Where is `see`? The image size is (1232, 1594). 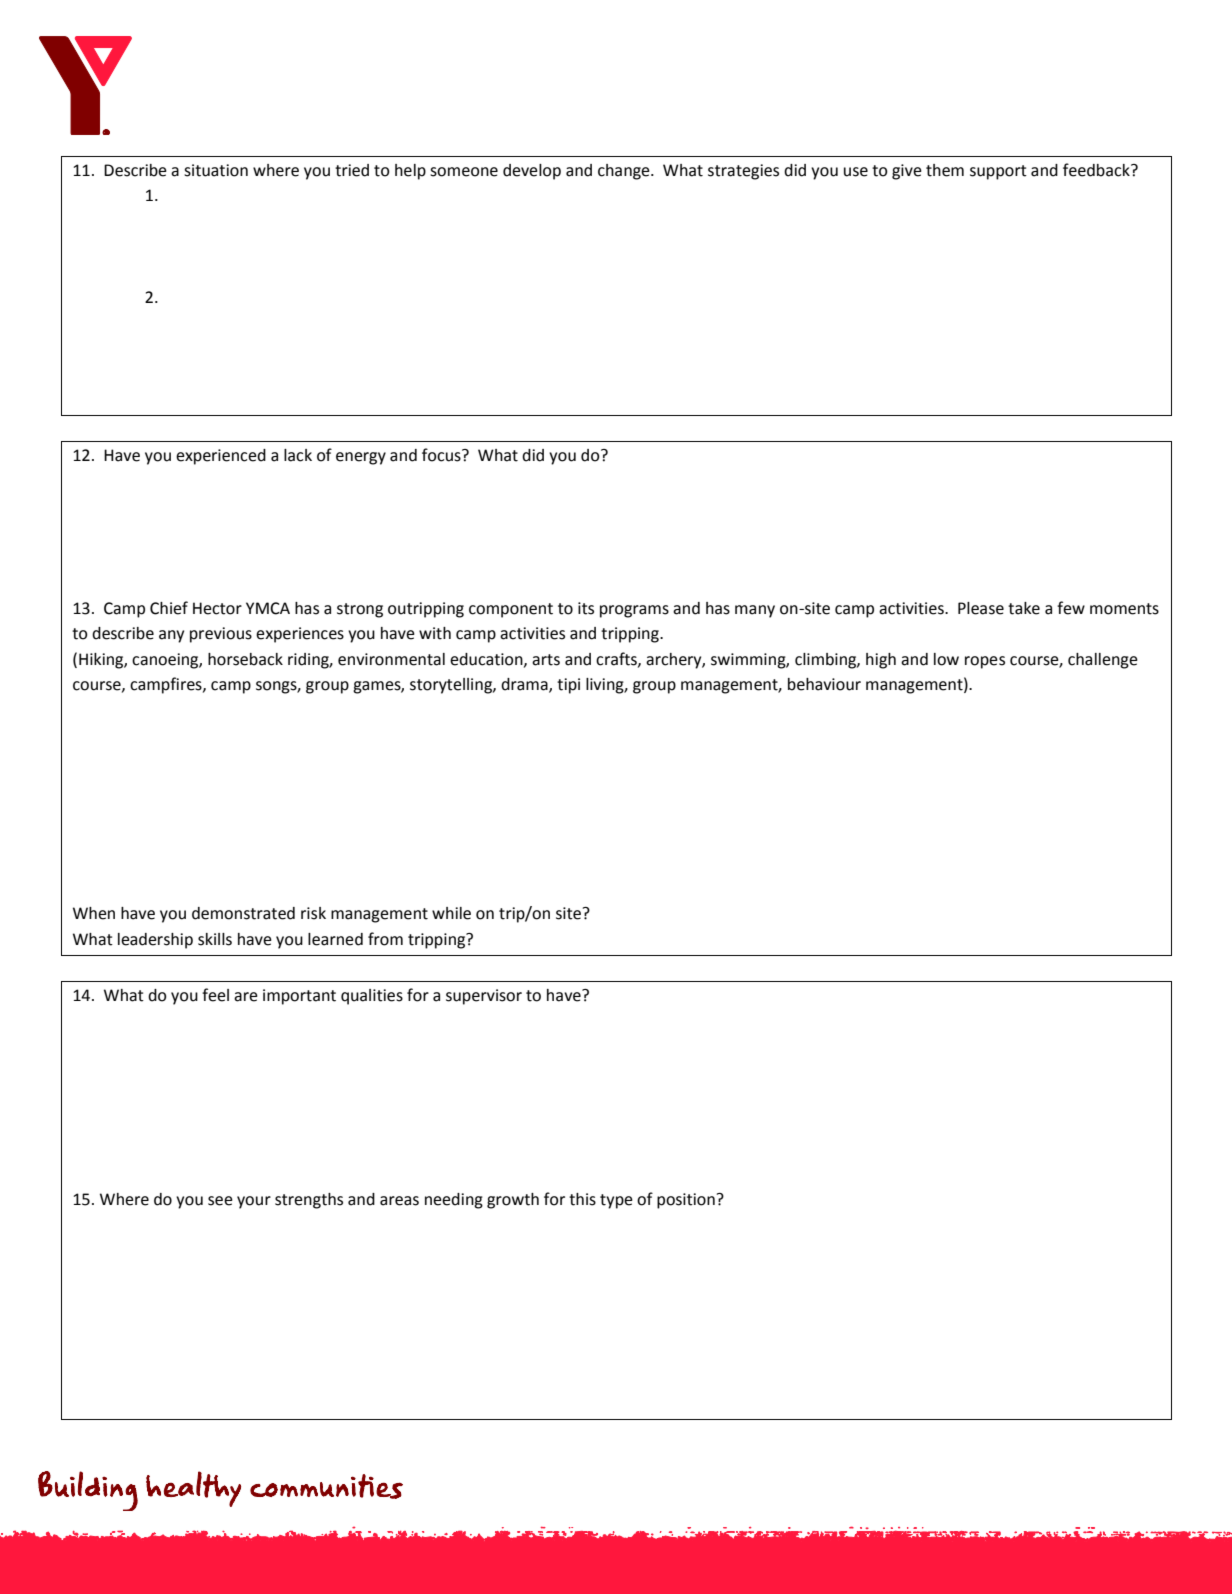 see is located at coordinates (220, 1201).
